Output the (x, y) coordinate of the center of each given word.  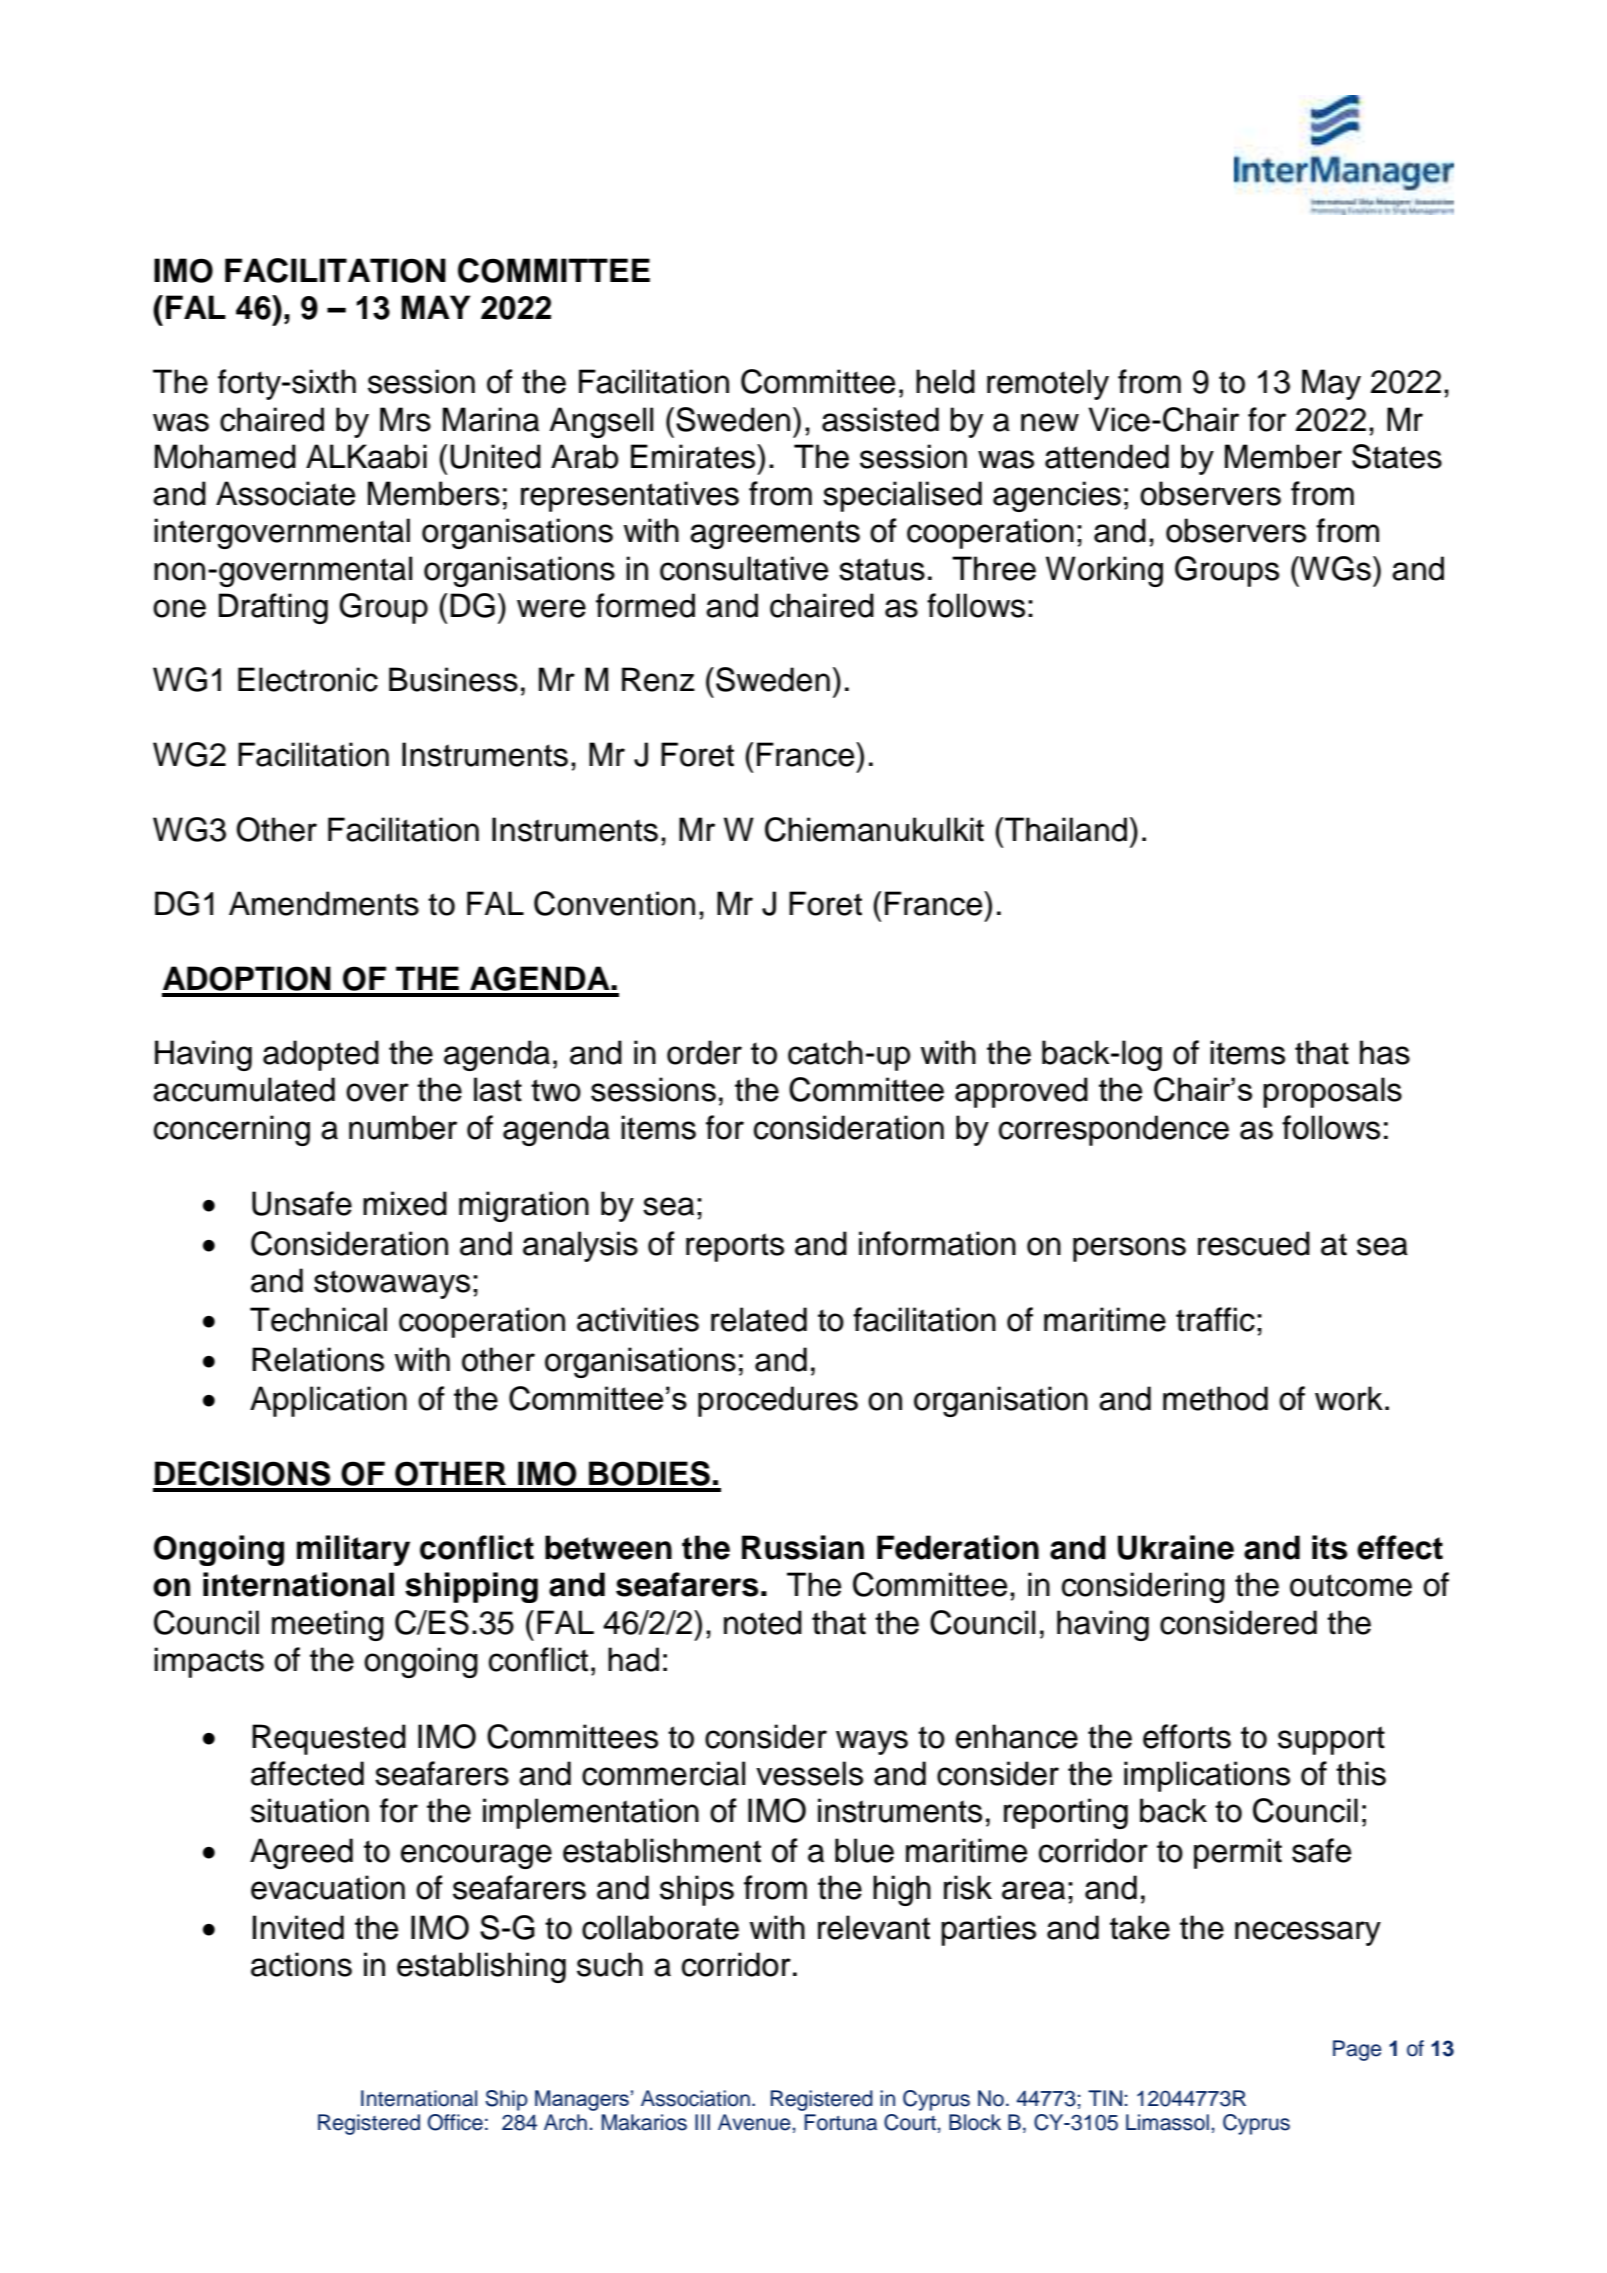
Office (455, 2122)
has (1385, 1052)
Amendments (324, 903)
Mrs (405, 419)
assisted (880, 419)
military (353, 1550)
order (704, 1052)
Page (1357, 2050)
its (1330, 1547)
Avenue (754, 2122)
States (1397, 456)
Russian (803, 1547)
